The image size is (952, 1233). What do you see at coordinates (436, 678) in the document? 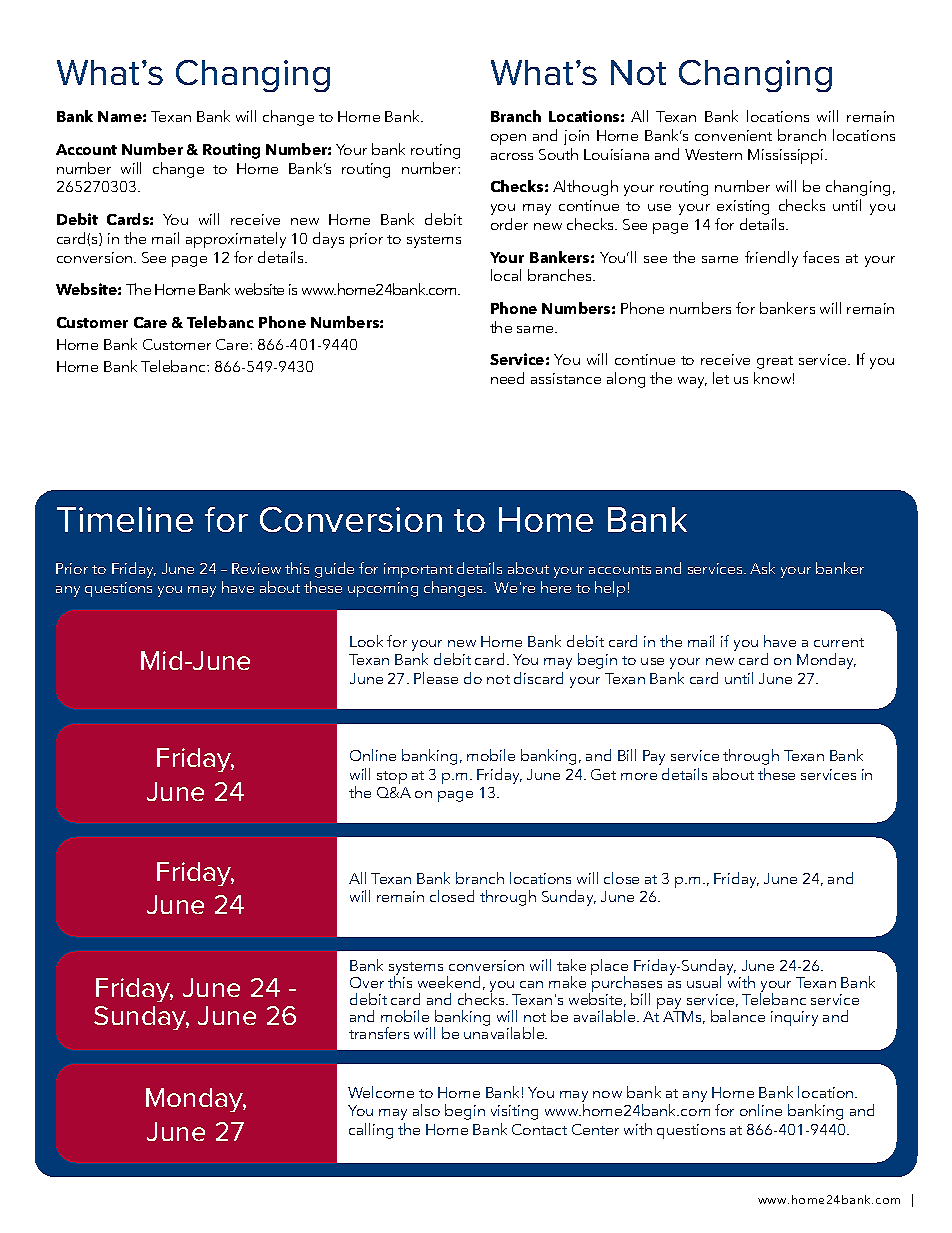
I see `Please` at bounding box center [436, 678].
